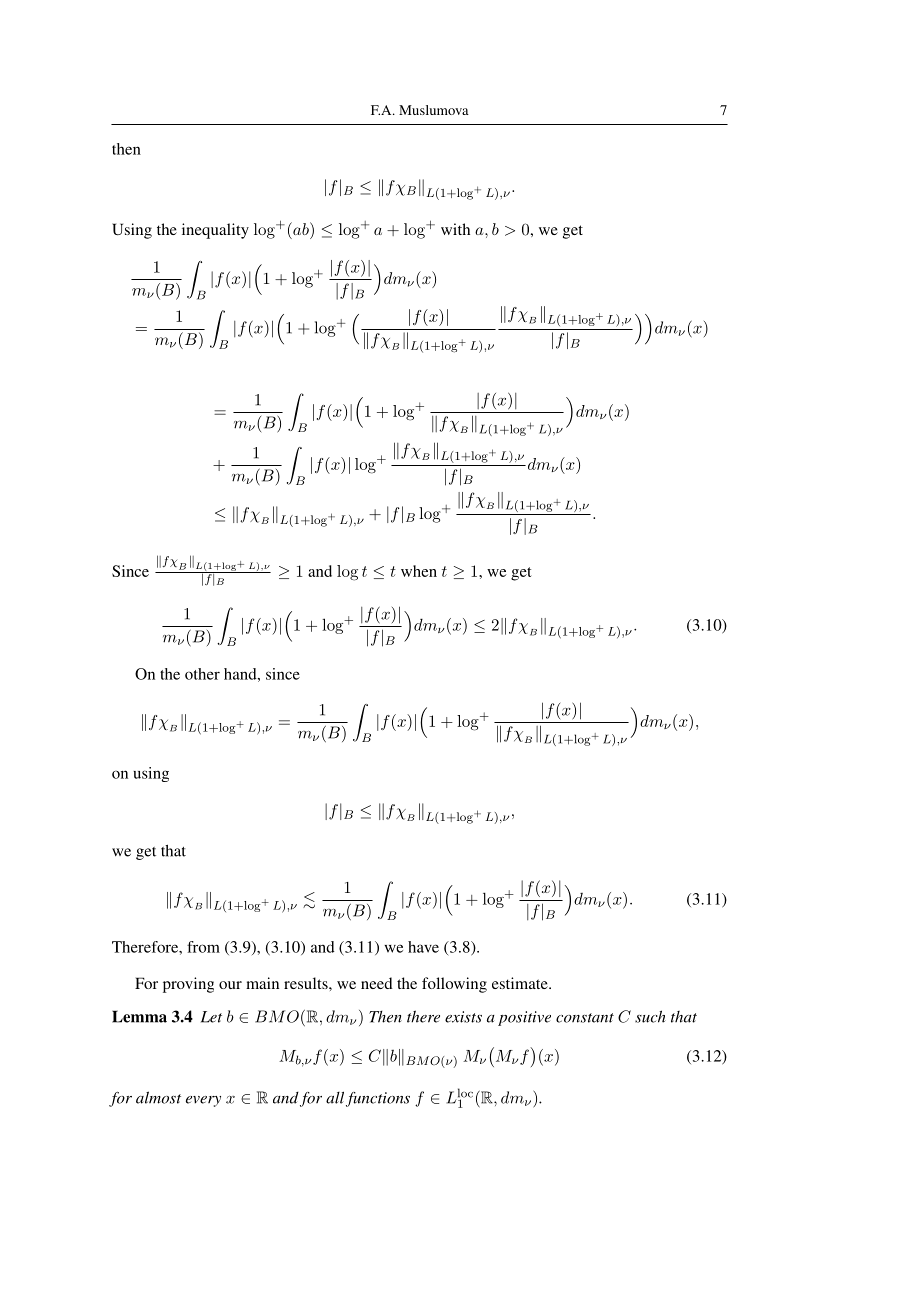  Describe the element at coordinates (215, 231) in the image. I see `inequality` at that location.
